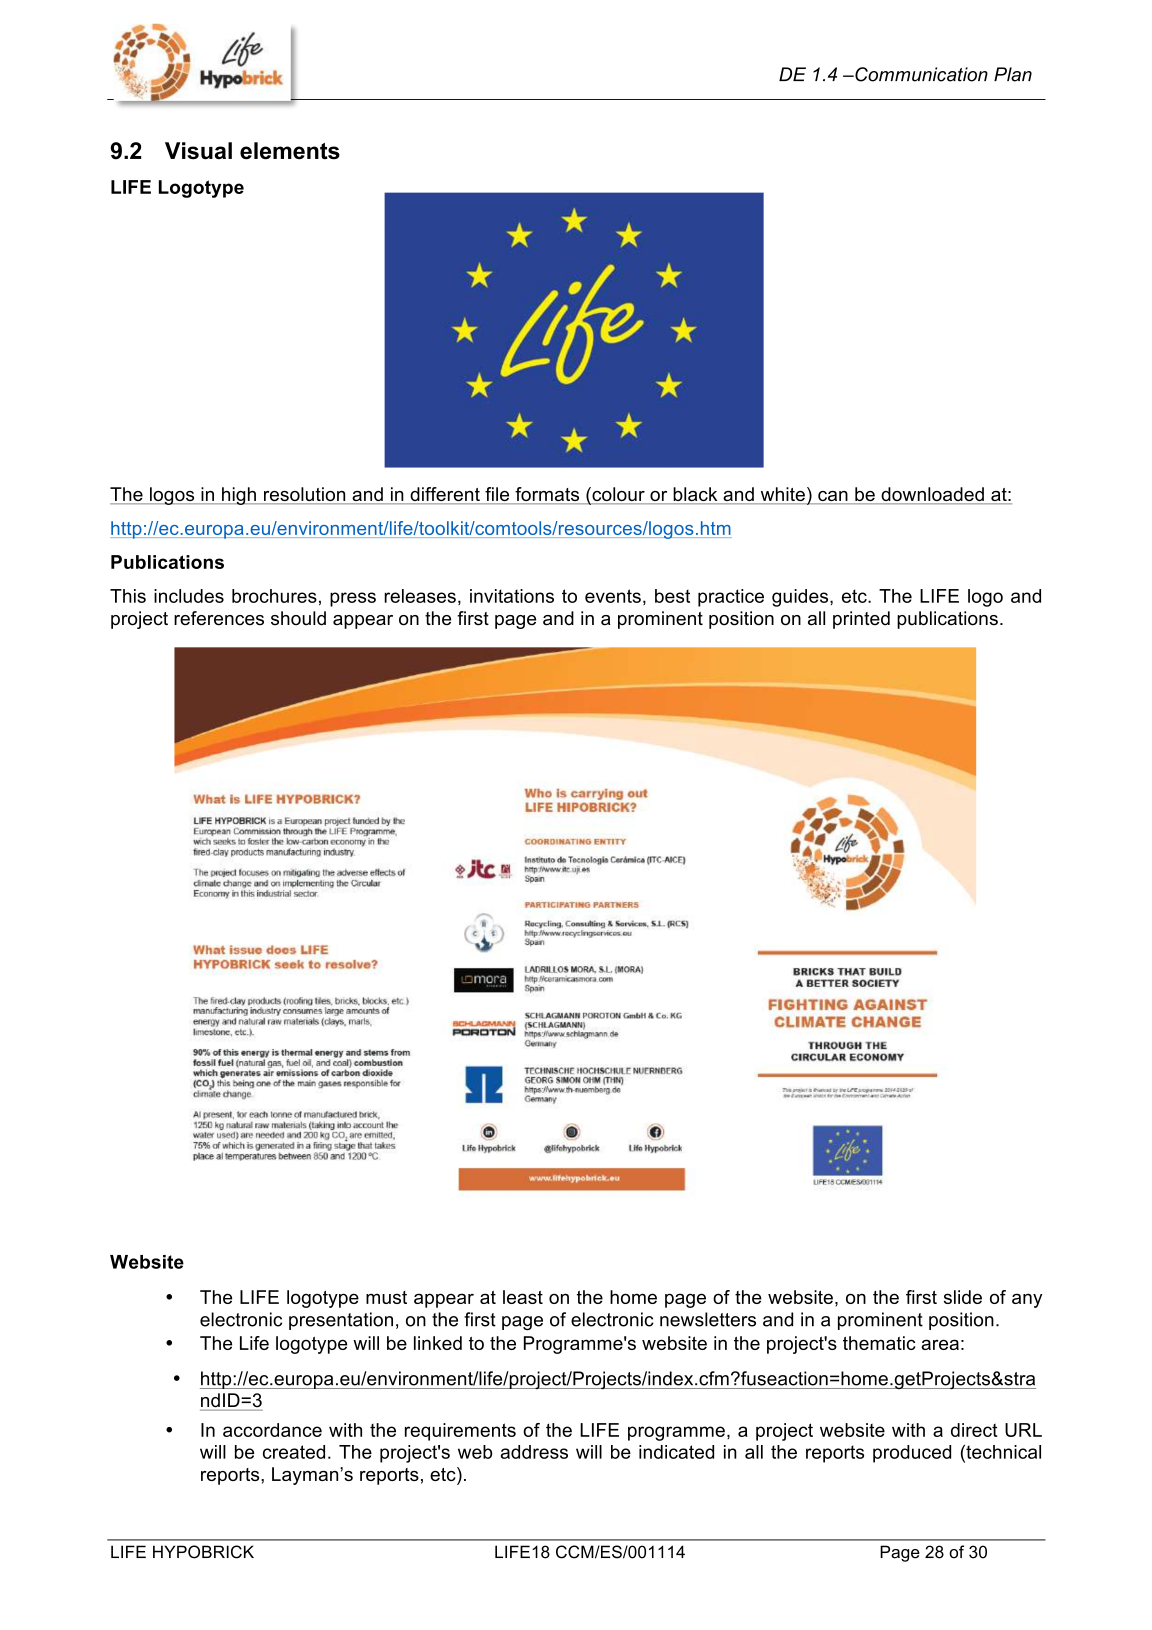  Describe the element at coordinates (386, 1297) in the screenshot. I see `must` at that location.
